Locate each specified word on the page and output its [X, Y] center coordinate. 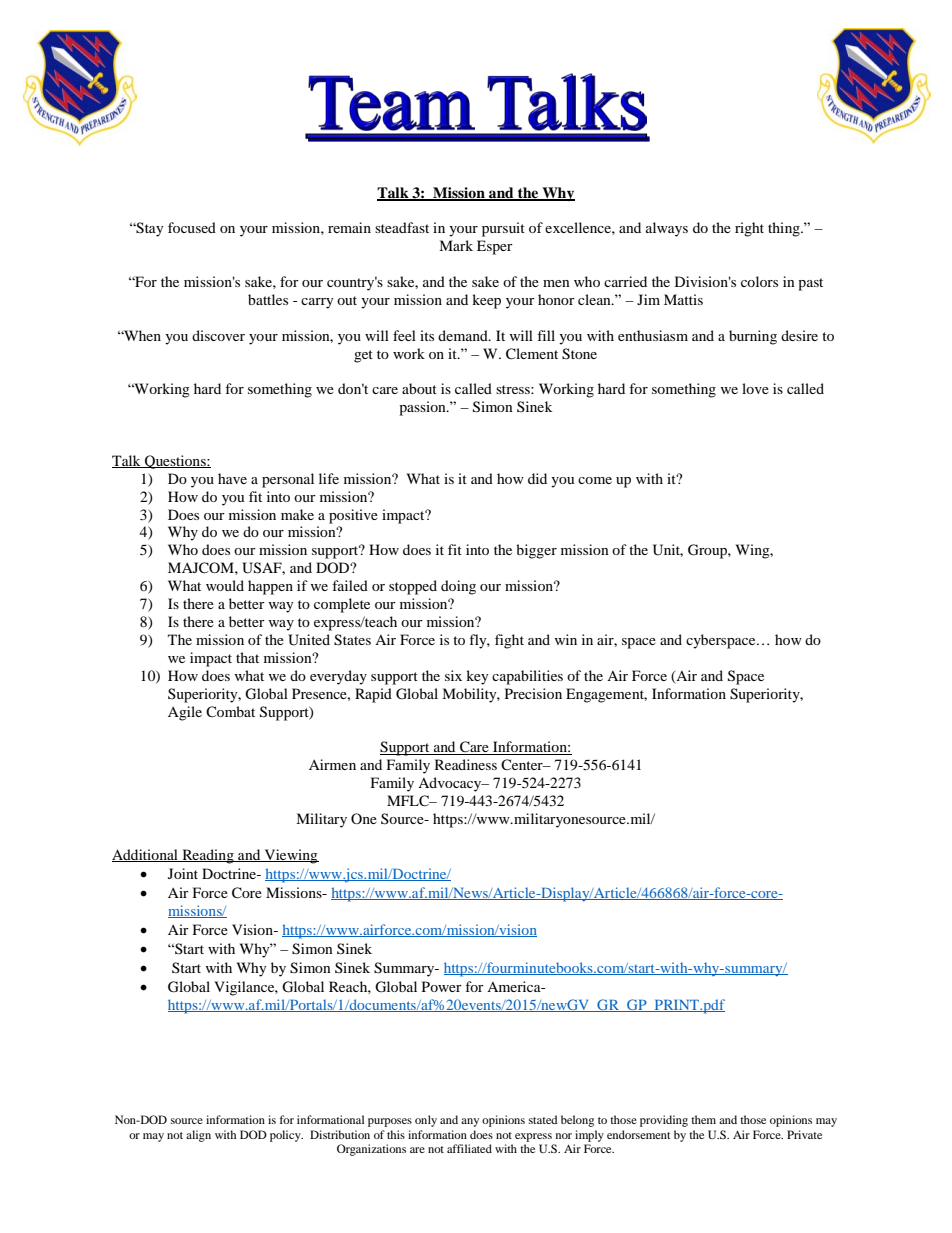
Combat [230, 711]
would [225, 585]
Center [523, 764]
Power [442, 986]
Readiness [466, 764]
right [749, 229]
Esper [495, 247]
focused [192, 227]
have [232, 478]
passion [423, 408]
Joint [183, 873]
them [703, 1119]
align [198, 1136]
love [755, 388]
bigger [536, 551]
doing [458, 587]
